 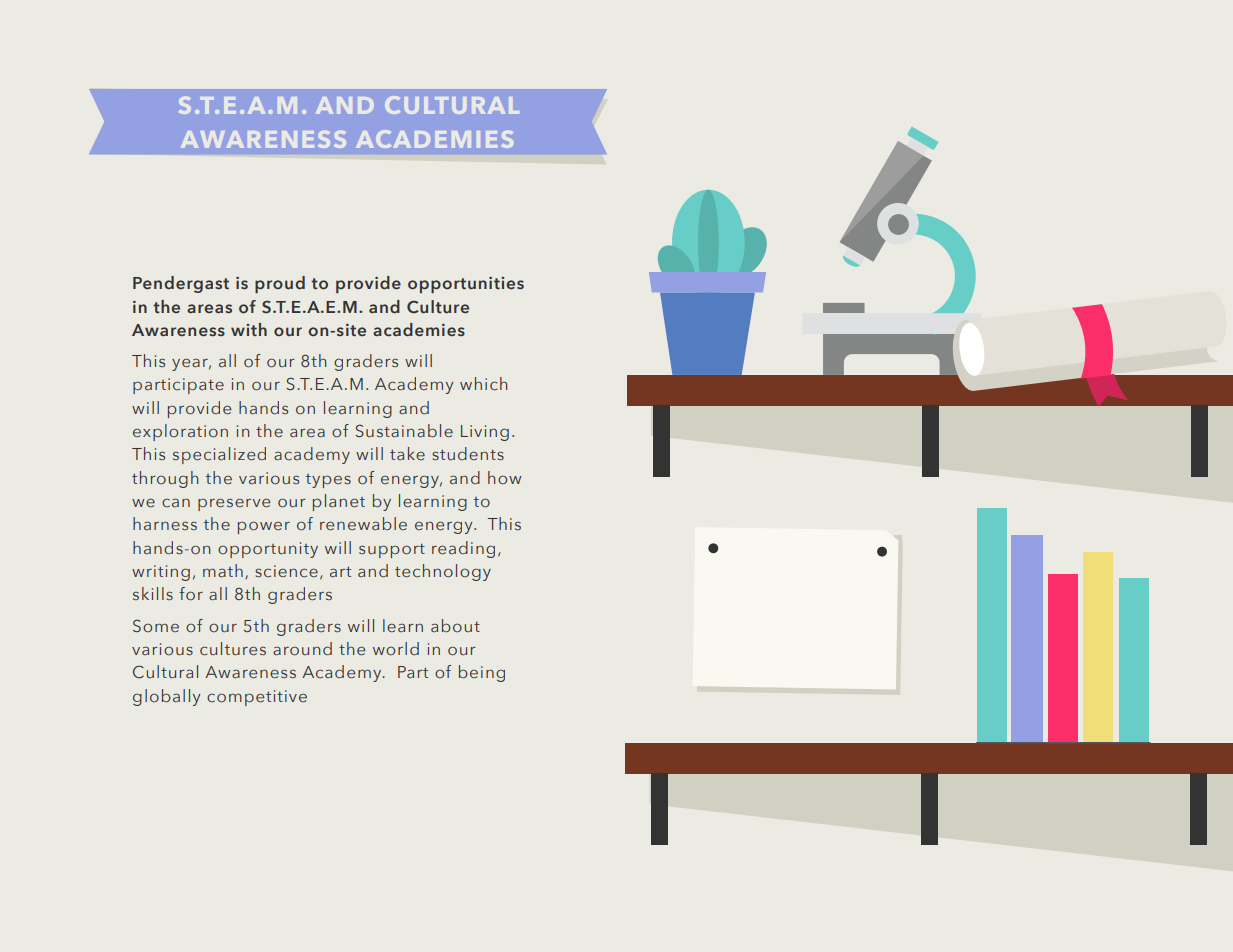 I want to click on opportunities, so click(x=466, y=285).
